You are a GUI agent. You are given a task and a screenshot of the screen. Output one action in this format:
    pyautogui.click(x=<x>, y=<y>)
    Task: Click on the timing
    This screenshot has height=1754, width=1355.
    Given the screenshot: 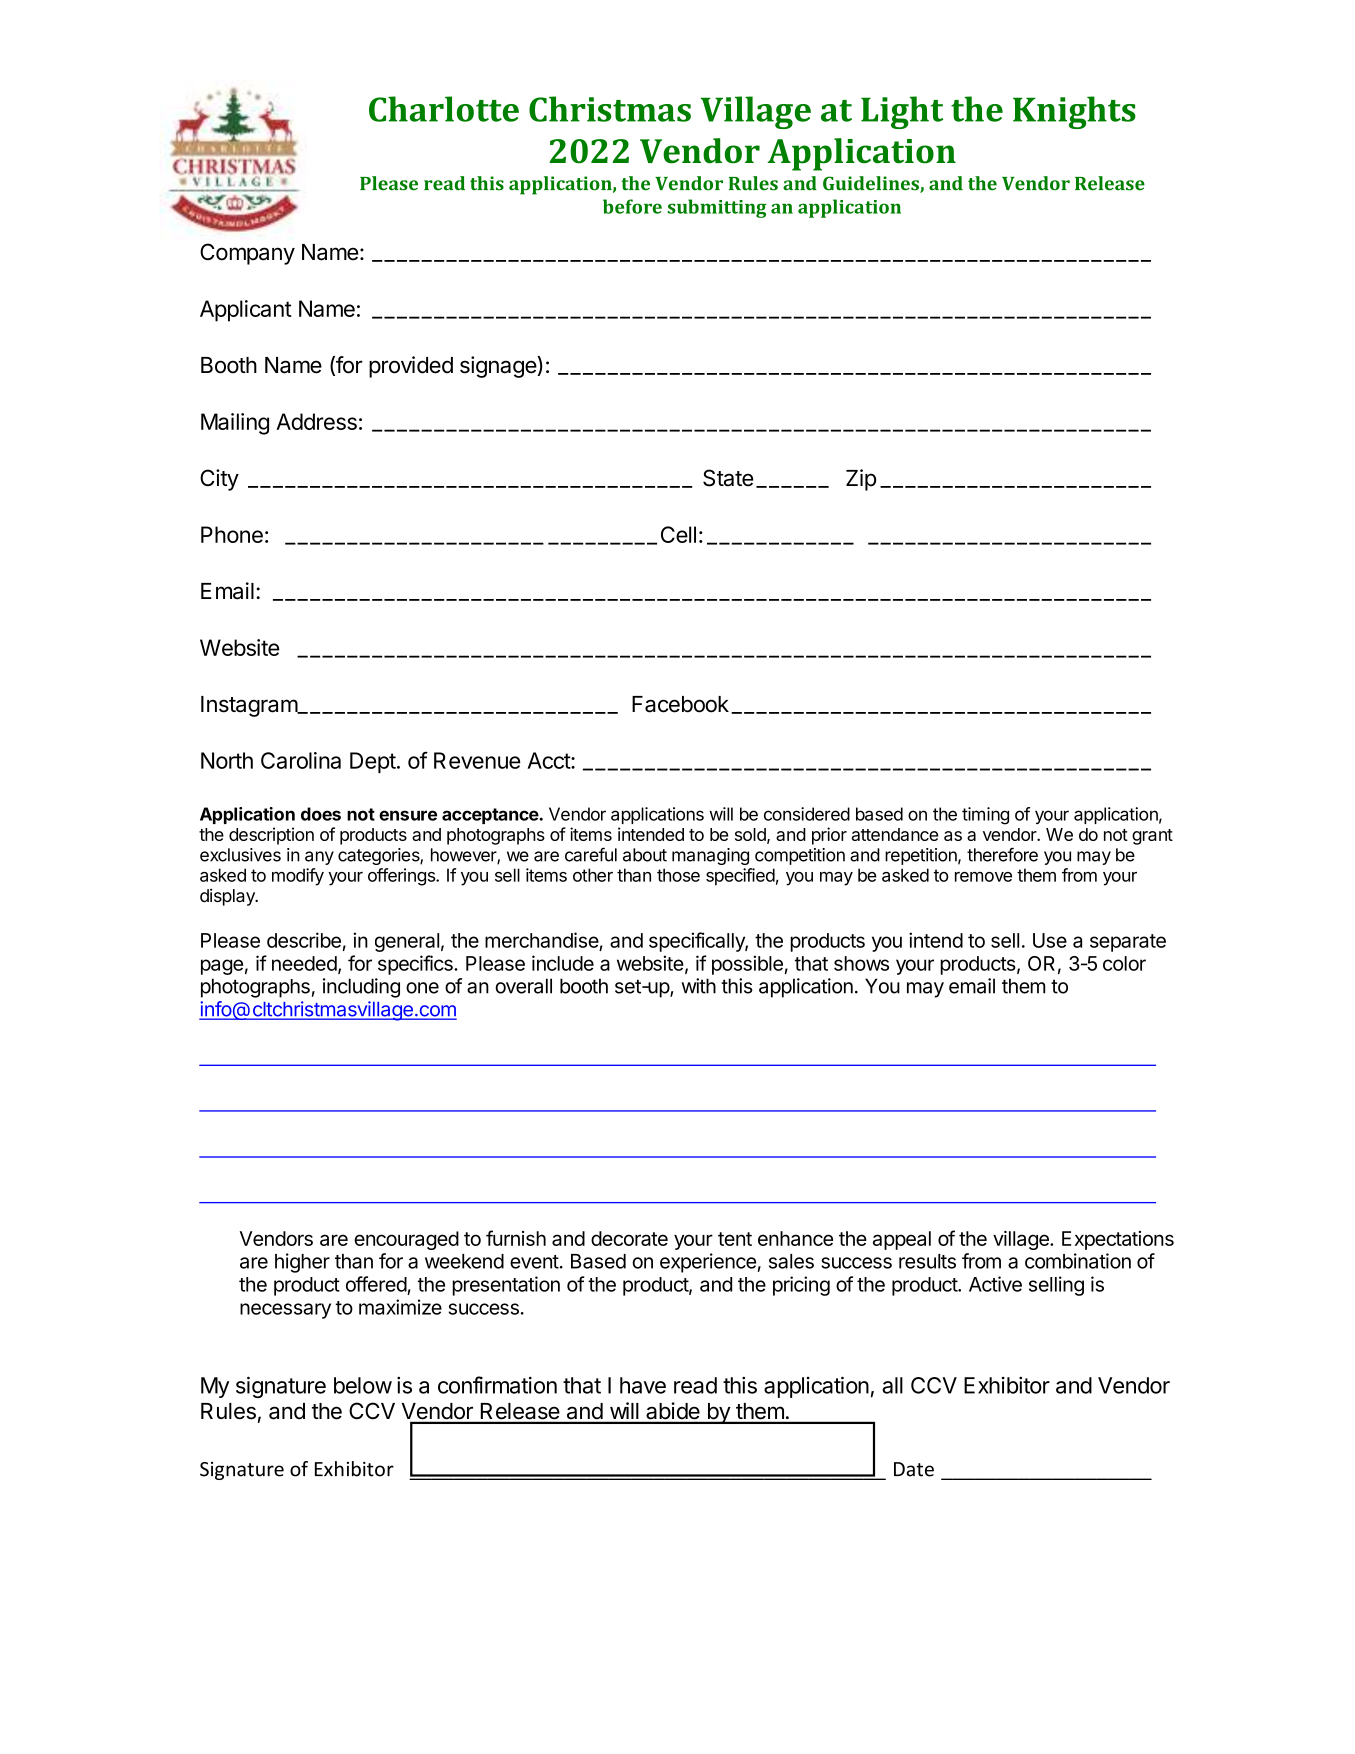 What is the action you would take?
    pyautogui.click(x=985, y=816)
